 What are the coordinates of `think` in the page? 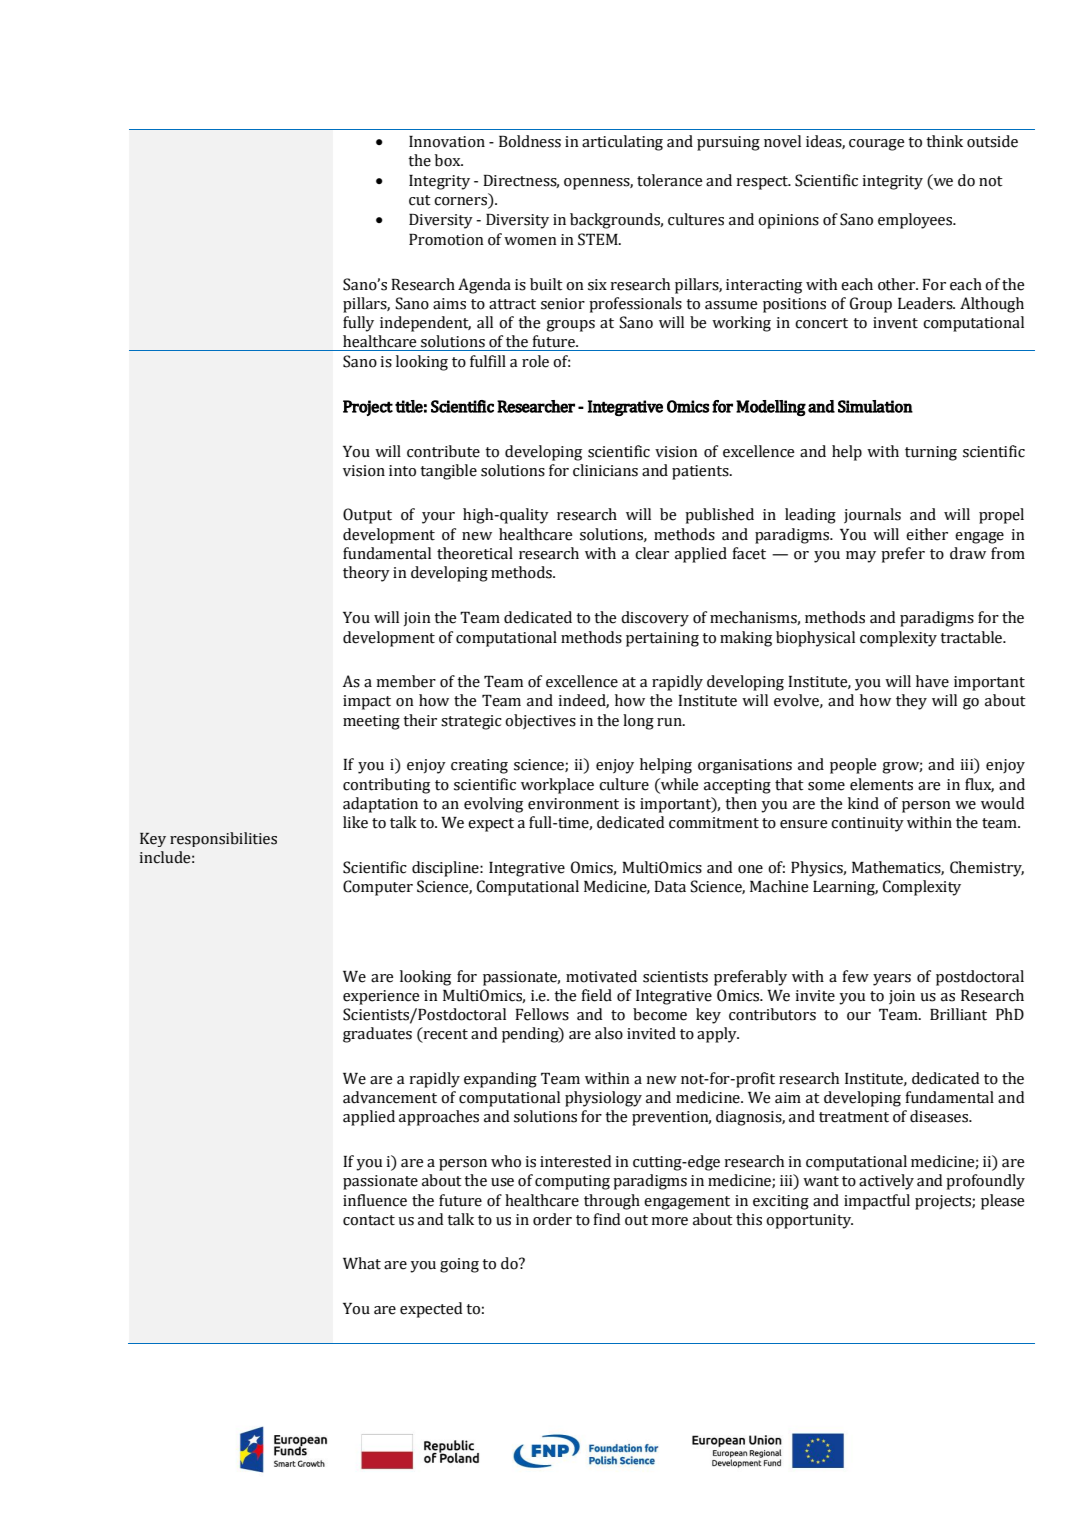 It's located at (944, 141).
